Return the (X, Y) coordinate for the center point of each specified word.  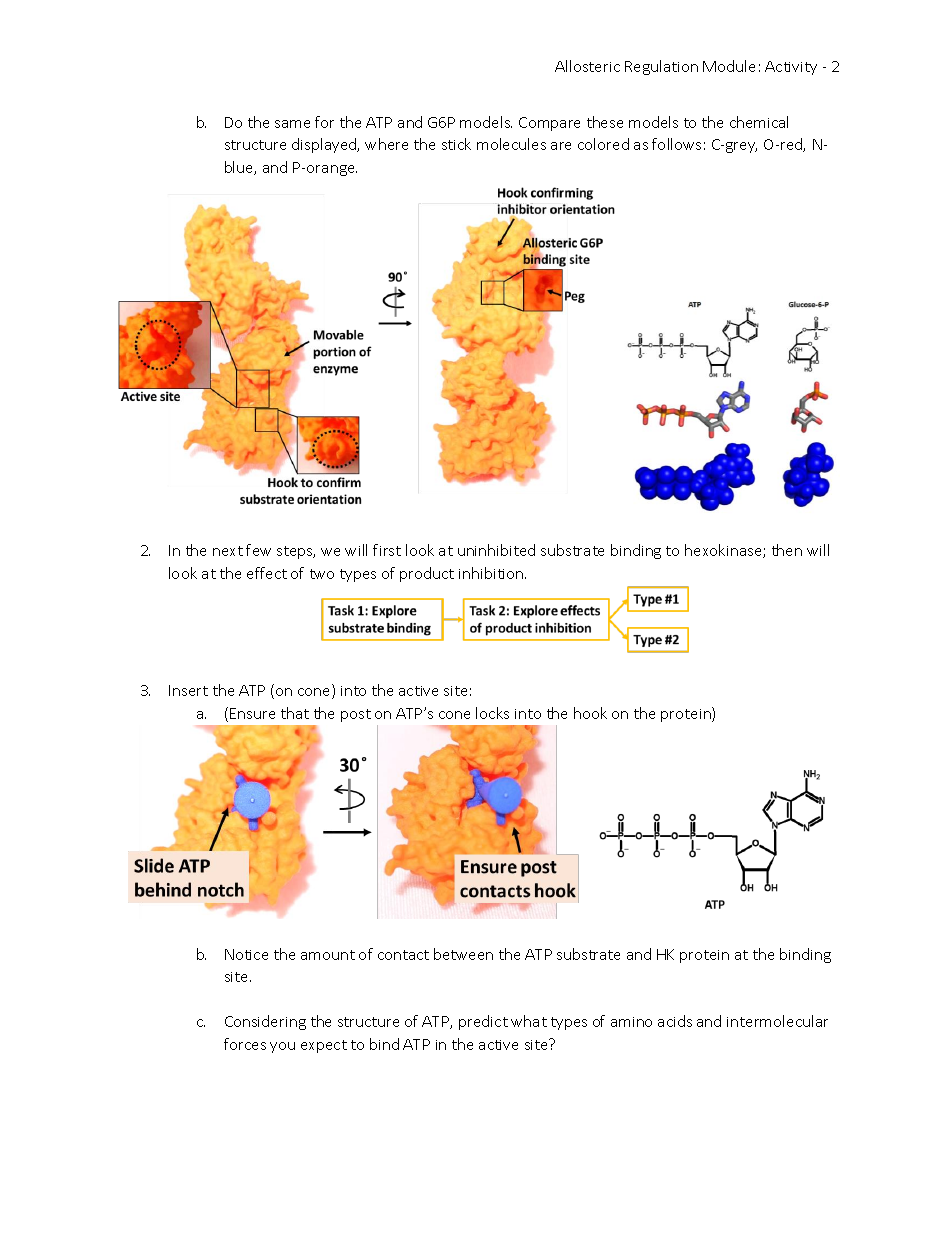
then (787, 550)
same (292, 124)
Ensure (252, 713)
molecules (511, 144)
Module (729, 66)
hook (590, 713)
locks (492, 713)
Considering (265, 1022)
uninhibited (496, 550)
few (258, 550)
